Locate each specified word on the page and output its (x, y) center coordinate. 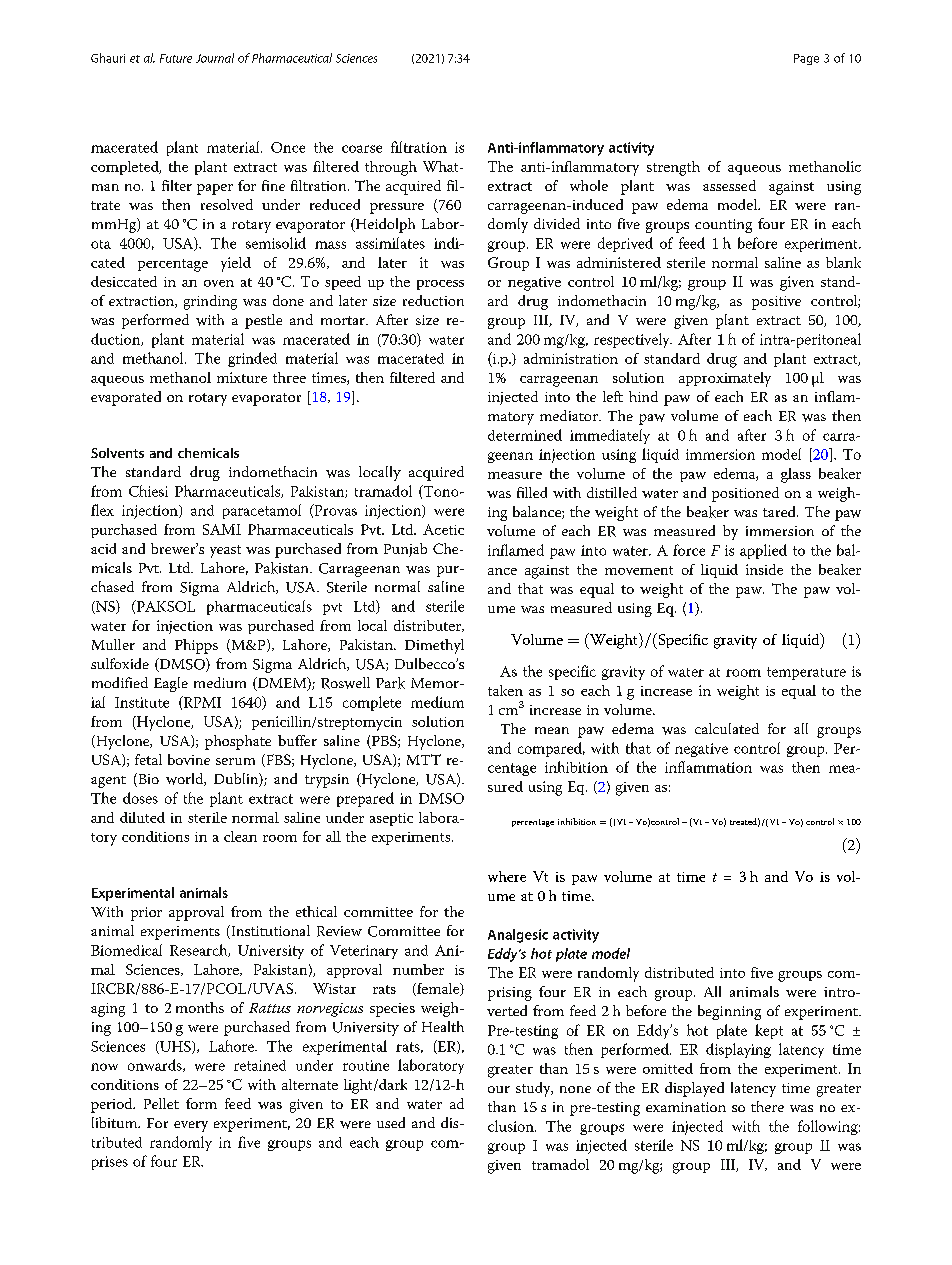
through (391, 168)
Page (806, 59)
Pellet (161, 1103)
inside (764, 569)
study (534, 1089)
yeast (225, 551)
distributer (428, 626)
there (767, 1106)
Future (176, 58)
